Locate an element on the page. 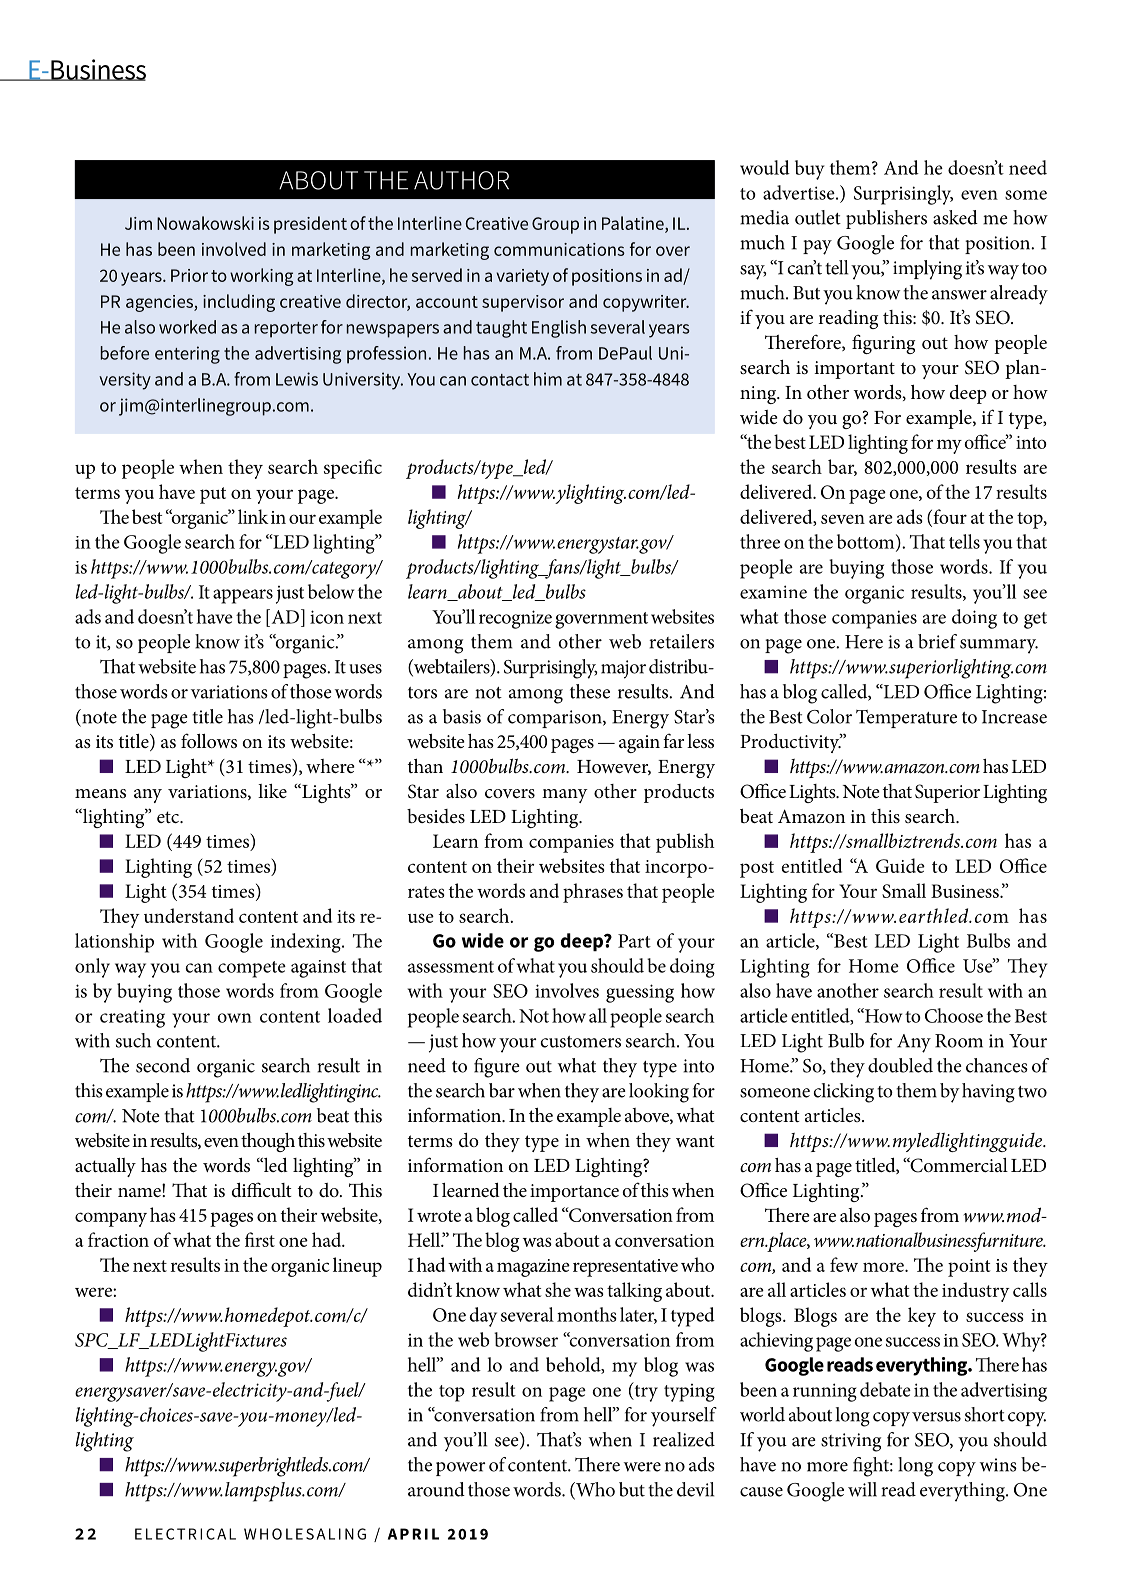 The width and height of the page is (1122, 1571). power is located at coordinates (460, 1469).
